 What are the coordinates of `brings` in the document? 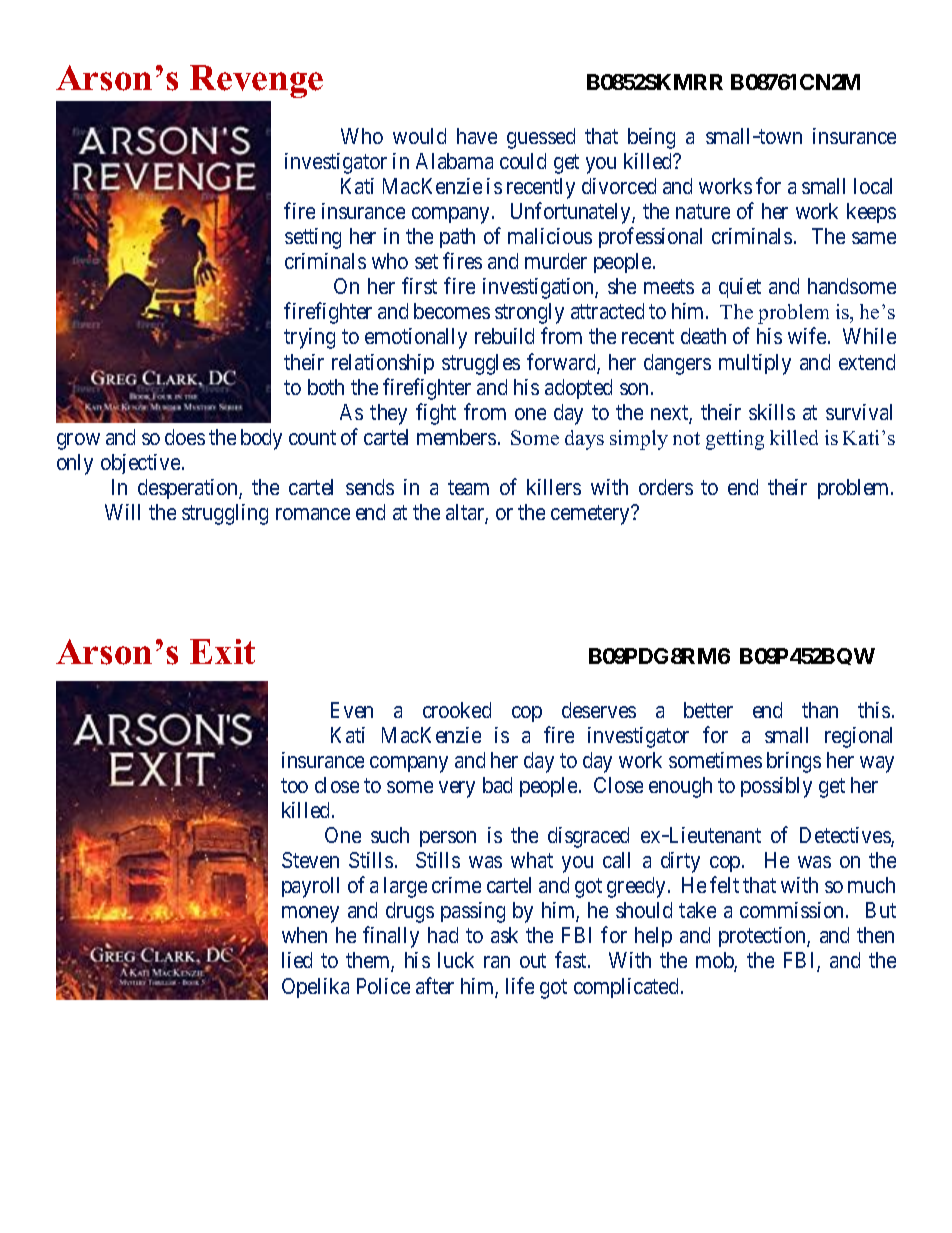 It's located at (794, 762).
